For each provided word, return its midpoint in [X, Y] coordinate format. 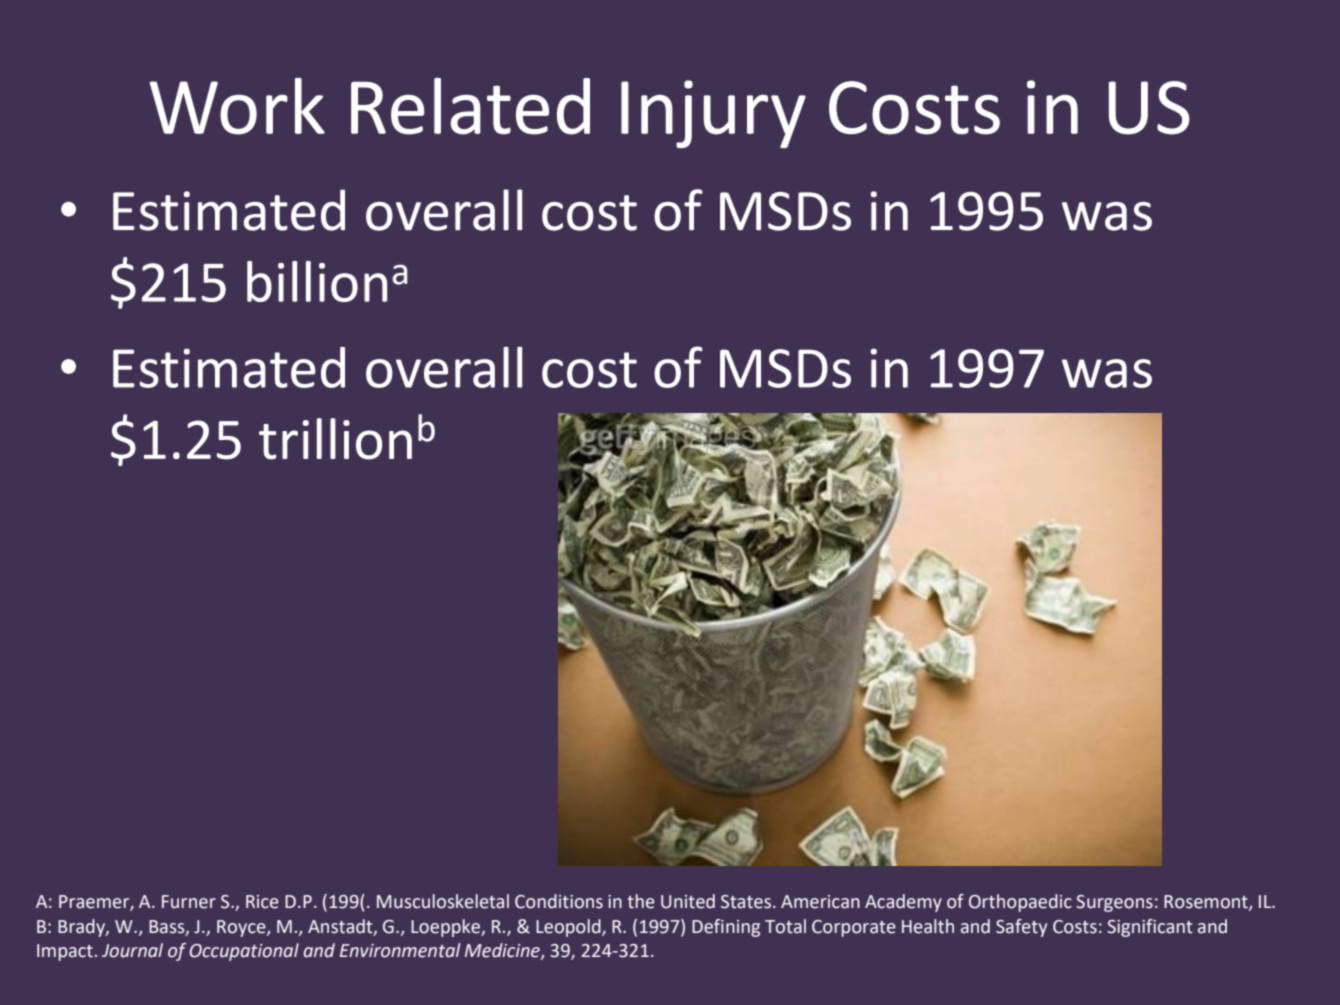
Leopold [569, 928]
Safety [1021, 928]
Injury [713, 114]
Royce [242, 928]
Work [237, 106]
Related [470, 106]
